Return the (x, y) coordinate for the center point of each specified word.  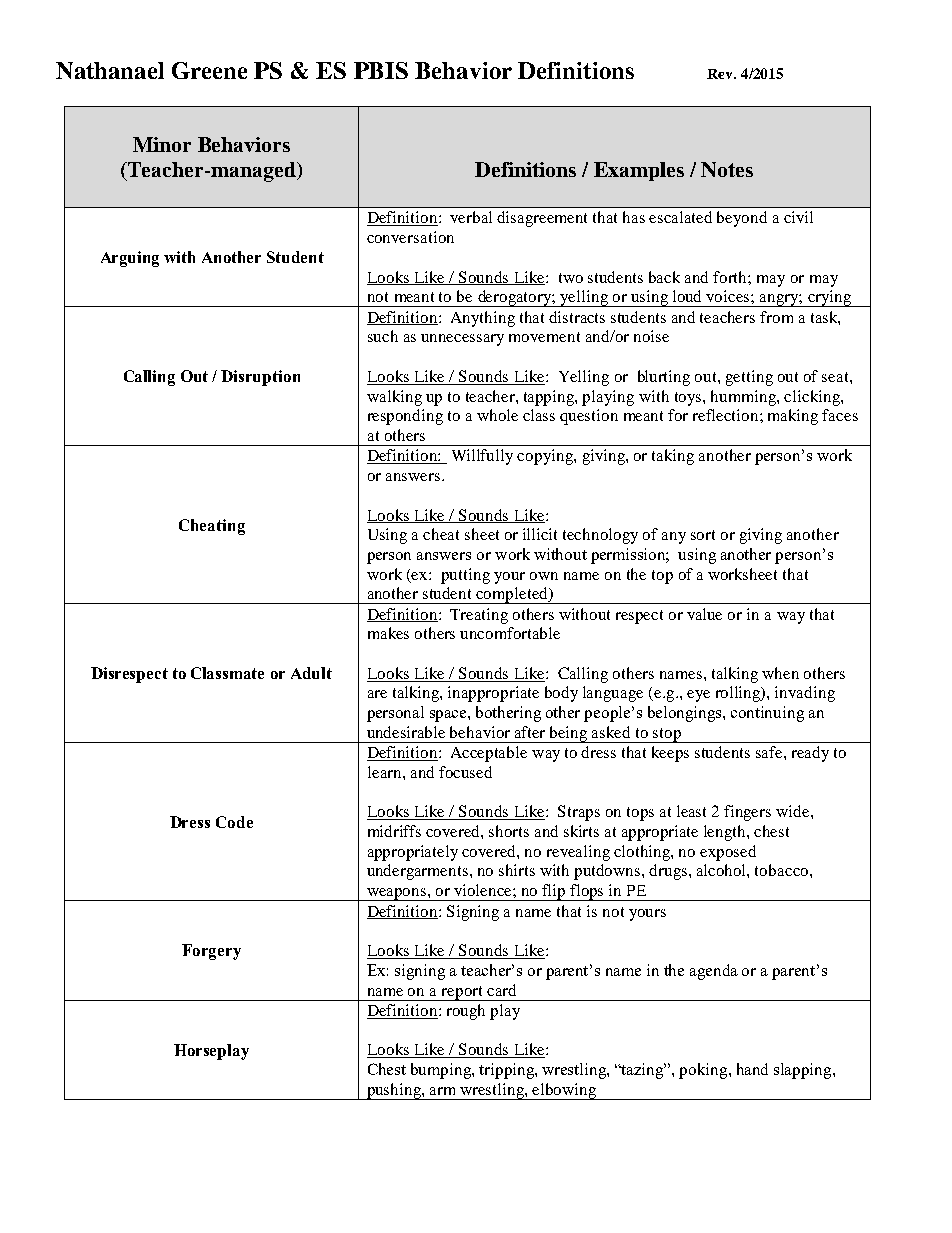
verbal (471, 217)
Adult (311, 673)
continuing (767, 714)
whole (497, 415)
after (530, 732)
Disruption (260, 378)
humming (744, 398)
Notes (727, 169)
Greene (209, 70)
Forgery (211, 952)
